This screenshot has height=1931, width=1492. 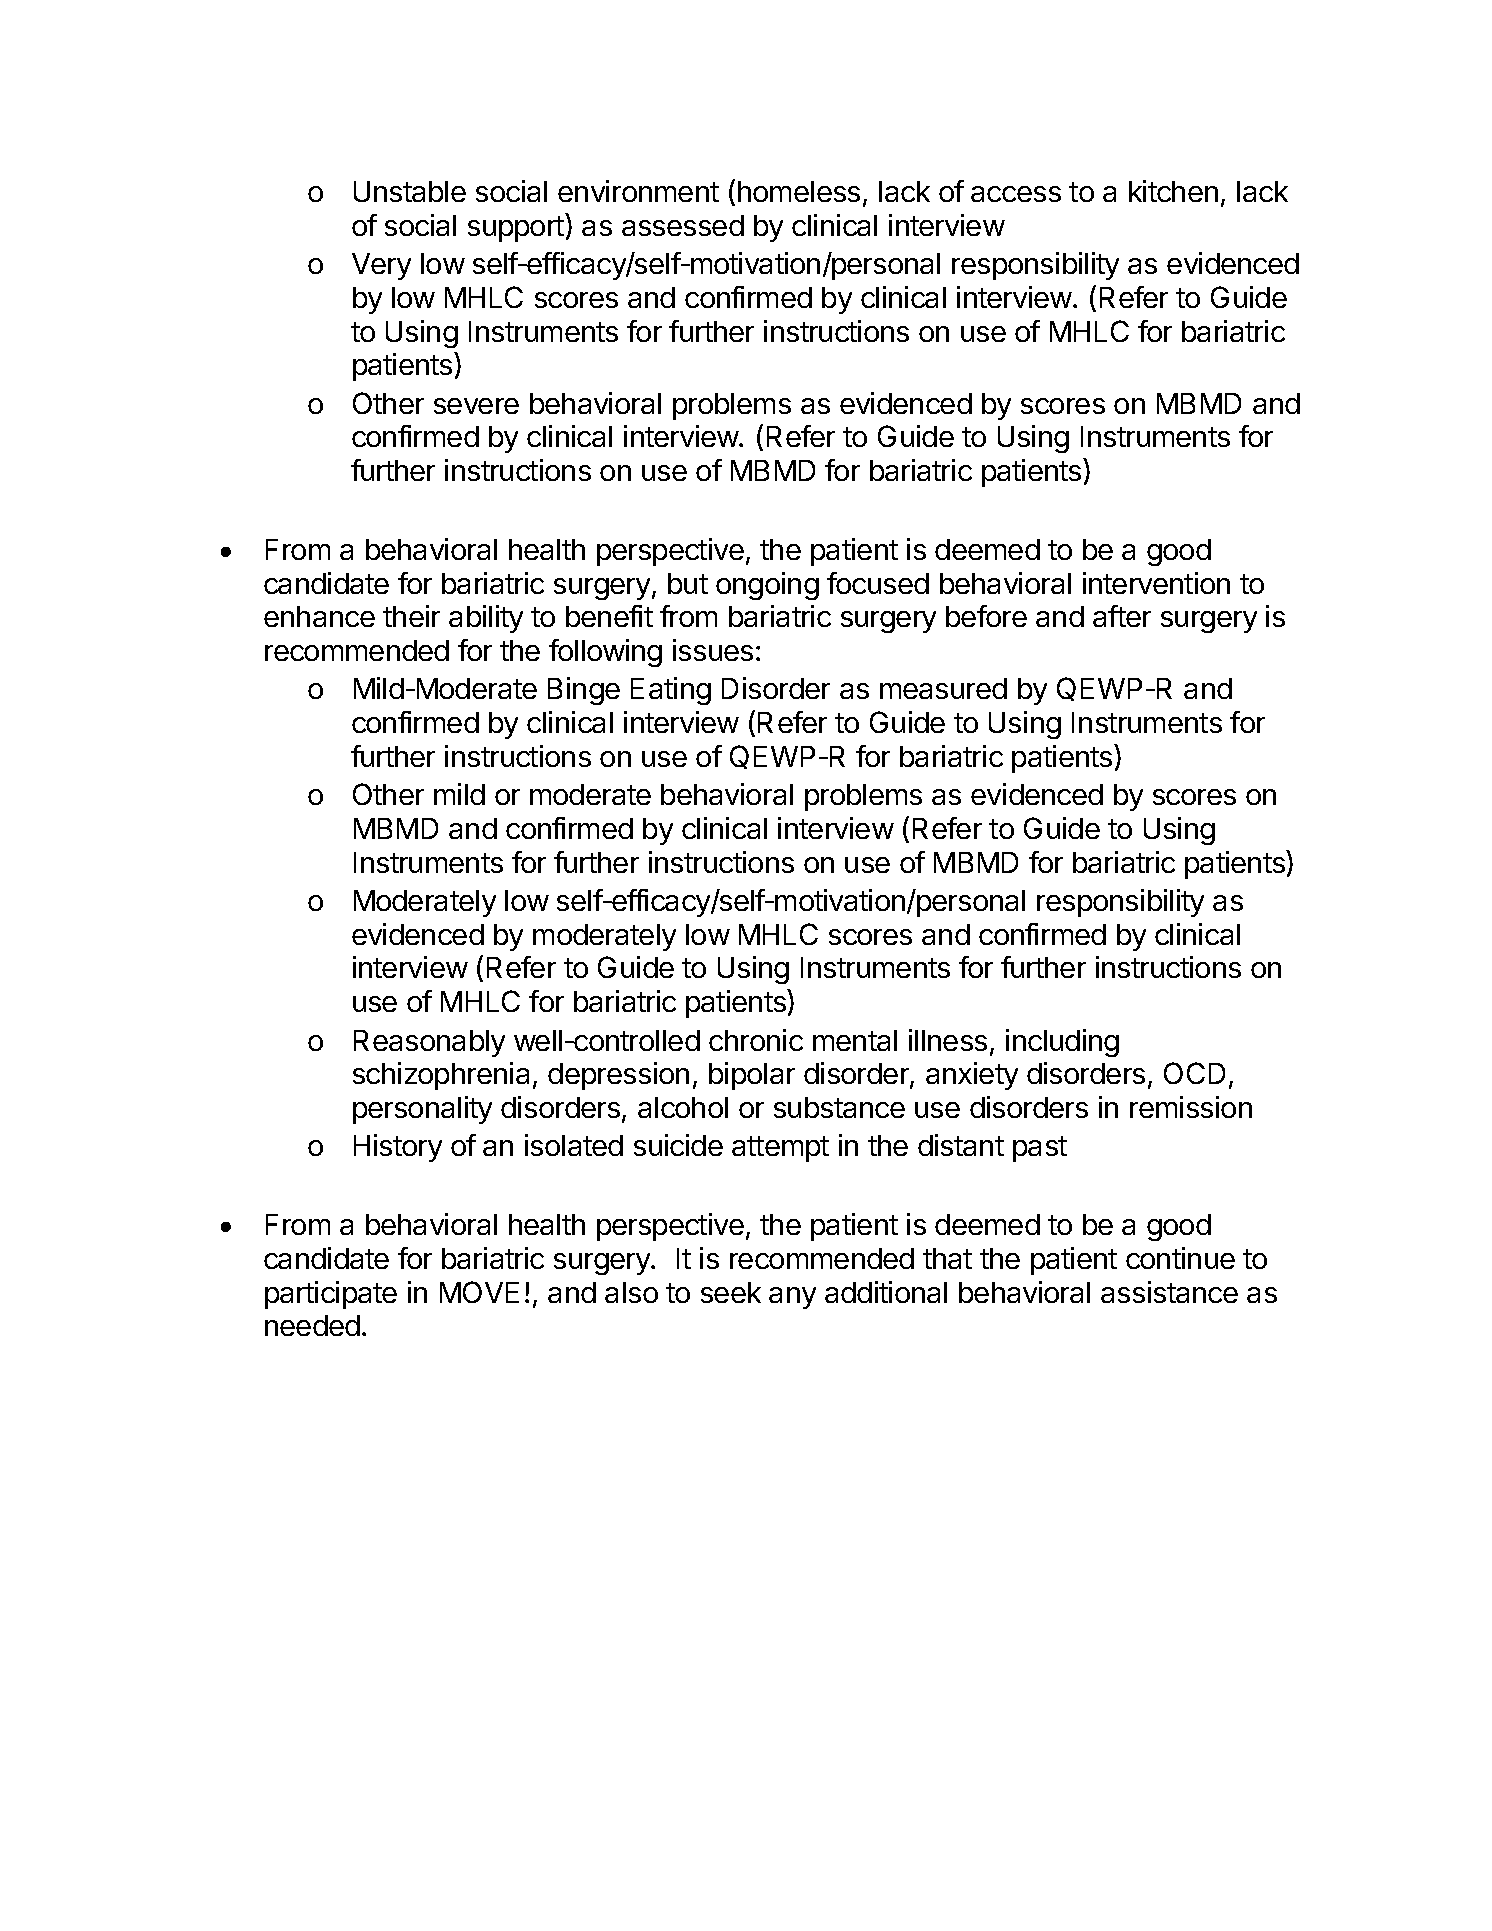 I want to click on Binge, so click(x=584, y=691).
